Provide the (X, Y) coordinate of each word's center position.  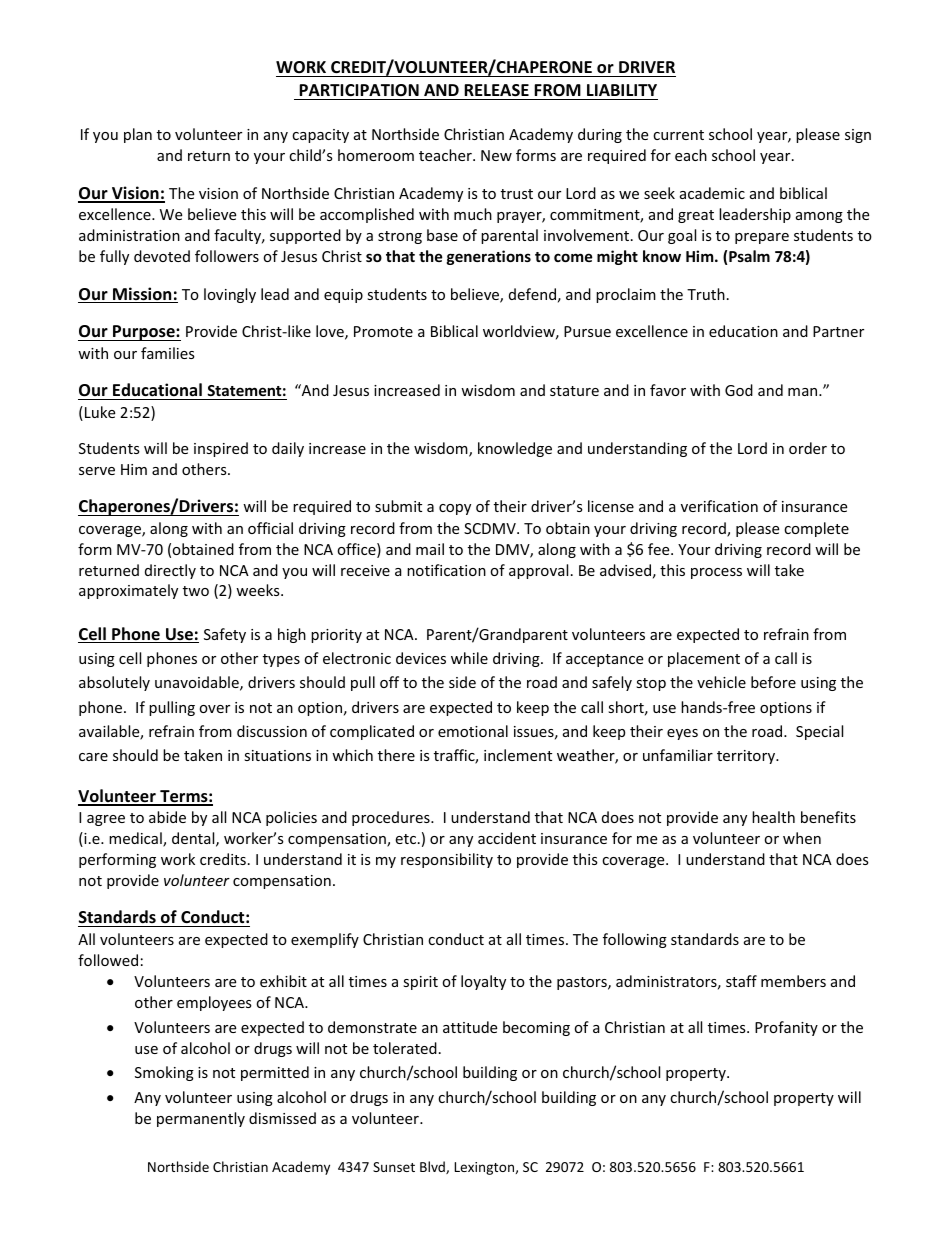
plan (138, 135)
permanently (201, 1119)
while (469, 658)
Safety (225, 635)
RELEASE (496, 90)
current (678, 135)
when (802, 838)
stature (574, 391)
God (739, 390)
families (168, 353)
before (773, 682)
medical (136, 839)
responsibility (447, 860)
